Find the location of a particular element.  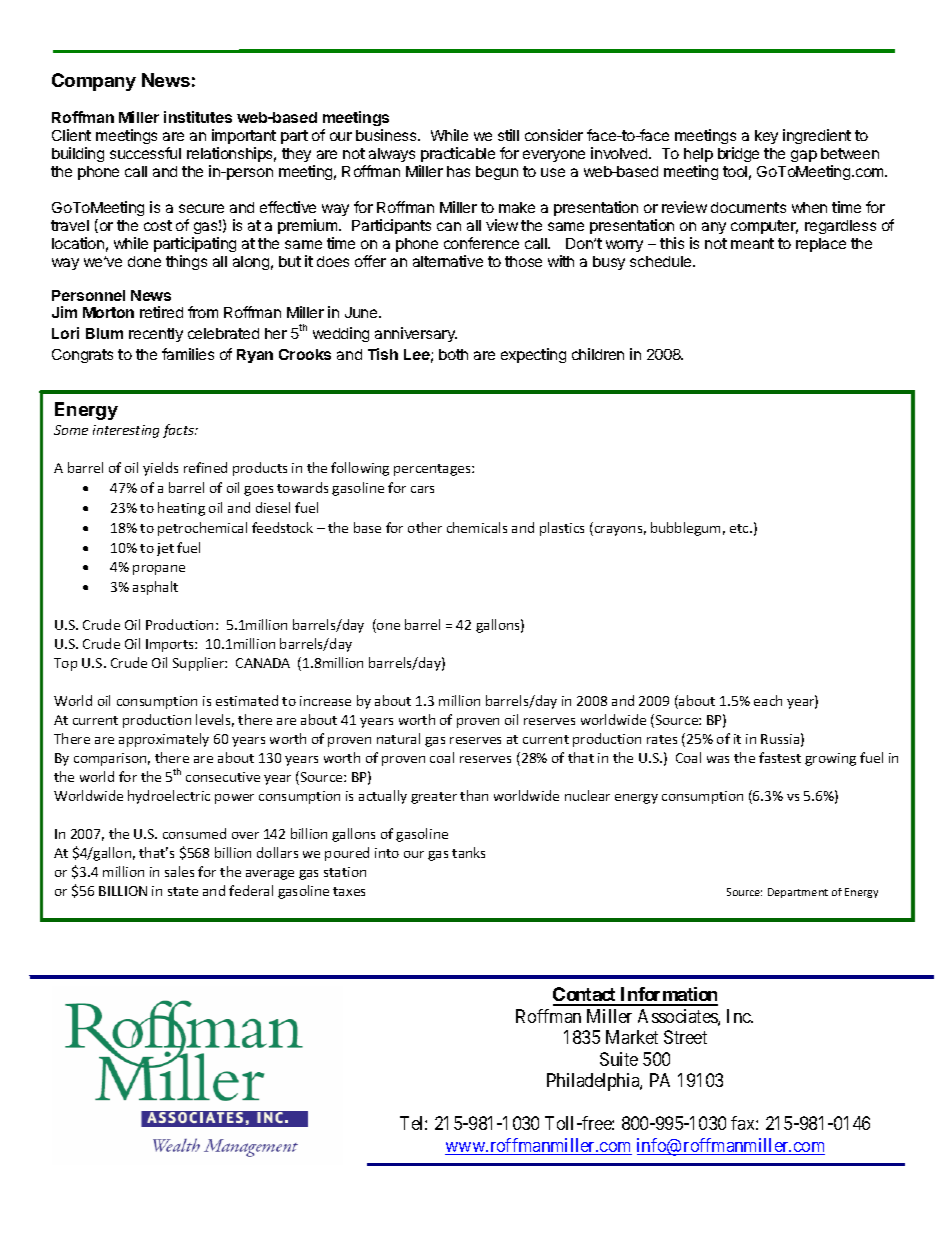

percentages is located at coordinates (433, 470).
